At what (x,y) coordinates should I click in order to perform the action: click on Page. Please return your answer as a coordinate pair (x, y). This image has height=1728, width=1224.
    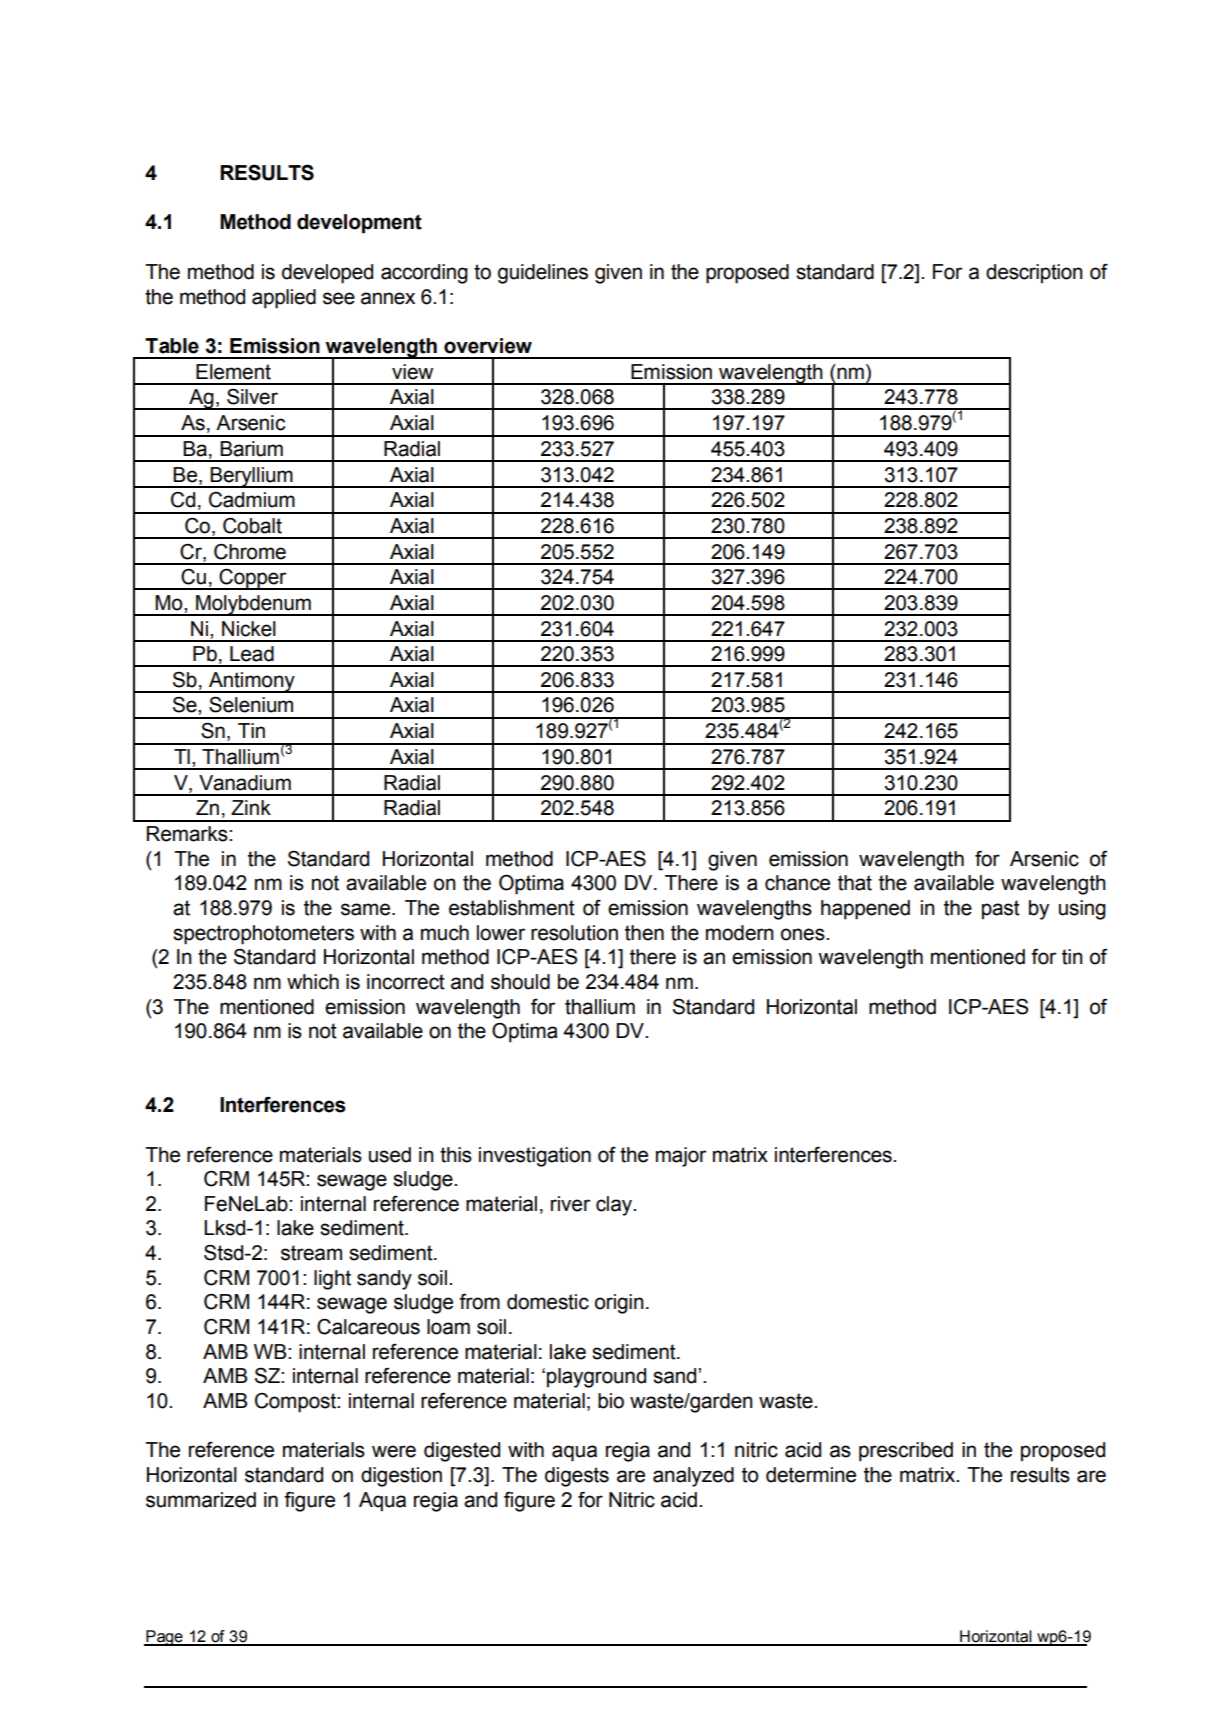
    Looking at the image, I should click on (164, 1638).
